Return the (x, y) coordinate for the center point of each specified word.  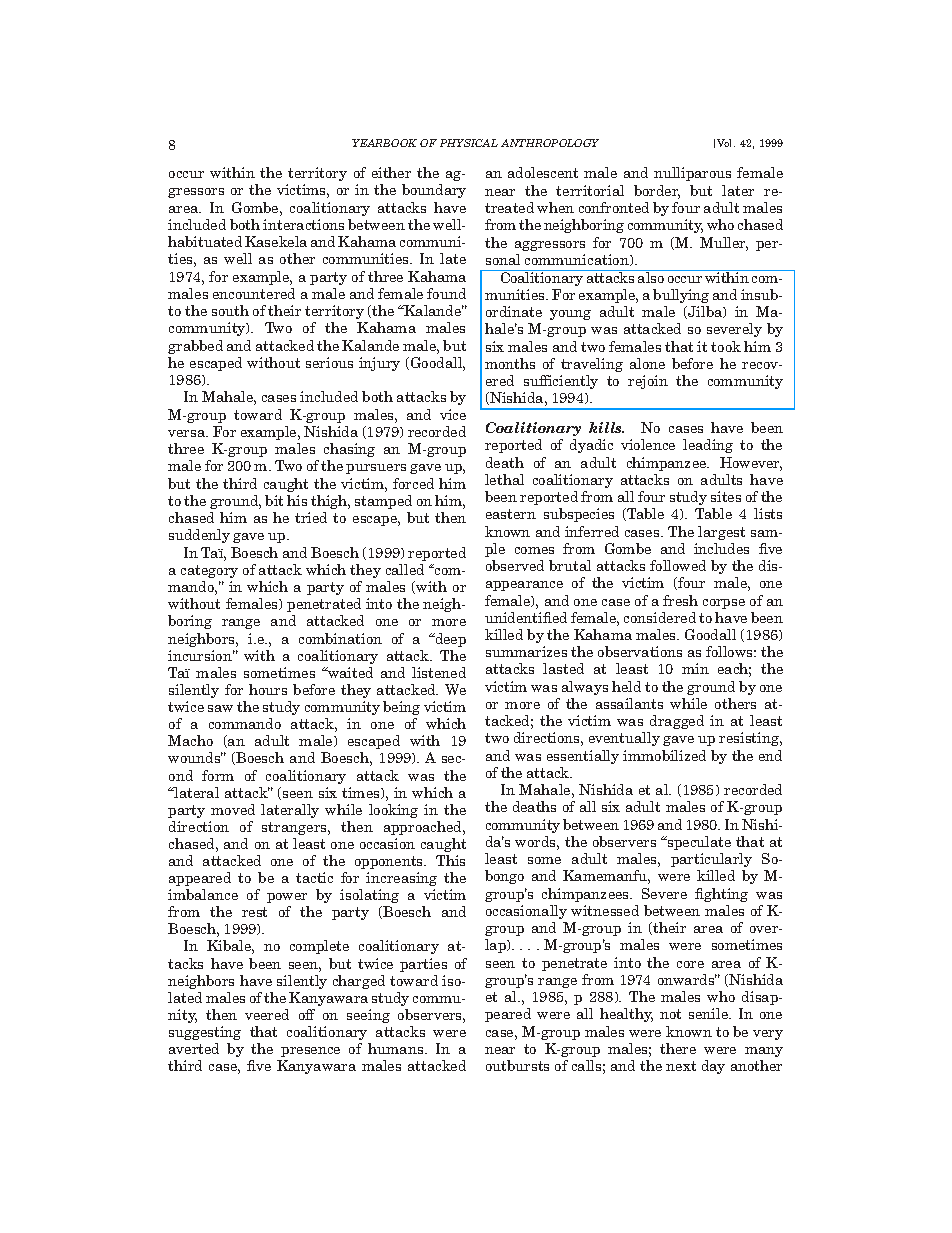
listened (439, 672)
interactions (303, 224)
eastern (511, 514)
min (695, 668)
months (510, 363)
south (230, 310)
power (287, 898)
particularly (711, 860)
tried (311, 517)
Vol (726, 143)
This (450, 860)
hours (268, 689)
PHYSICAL (469, 143)
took (726, 346)
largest (721, 533)
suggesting (205, 1033)
